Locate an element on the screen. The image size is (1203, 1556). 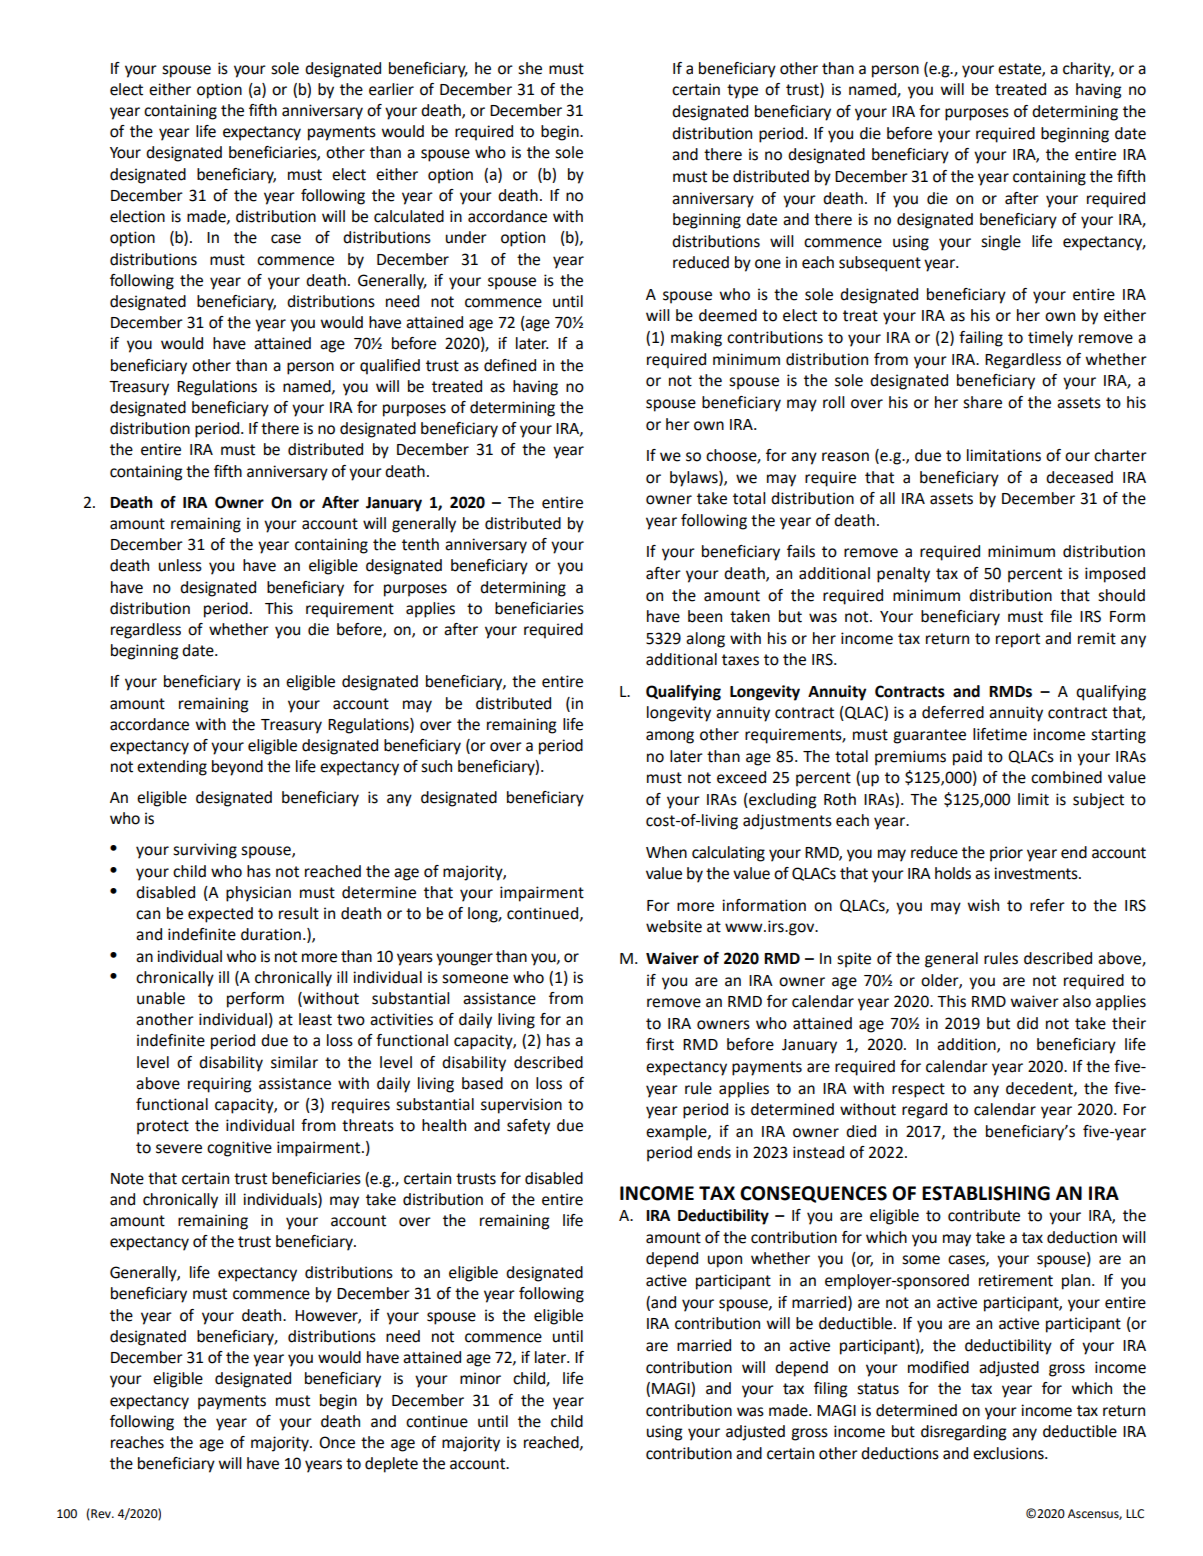
among is located at coordinates (670, 737).
